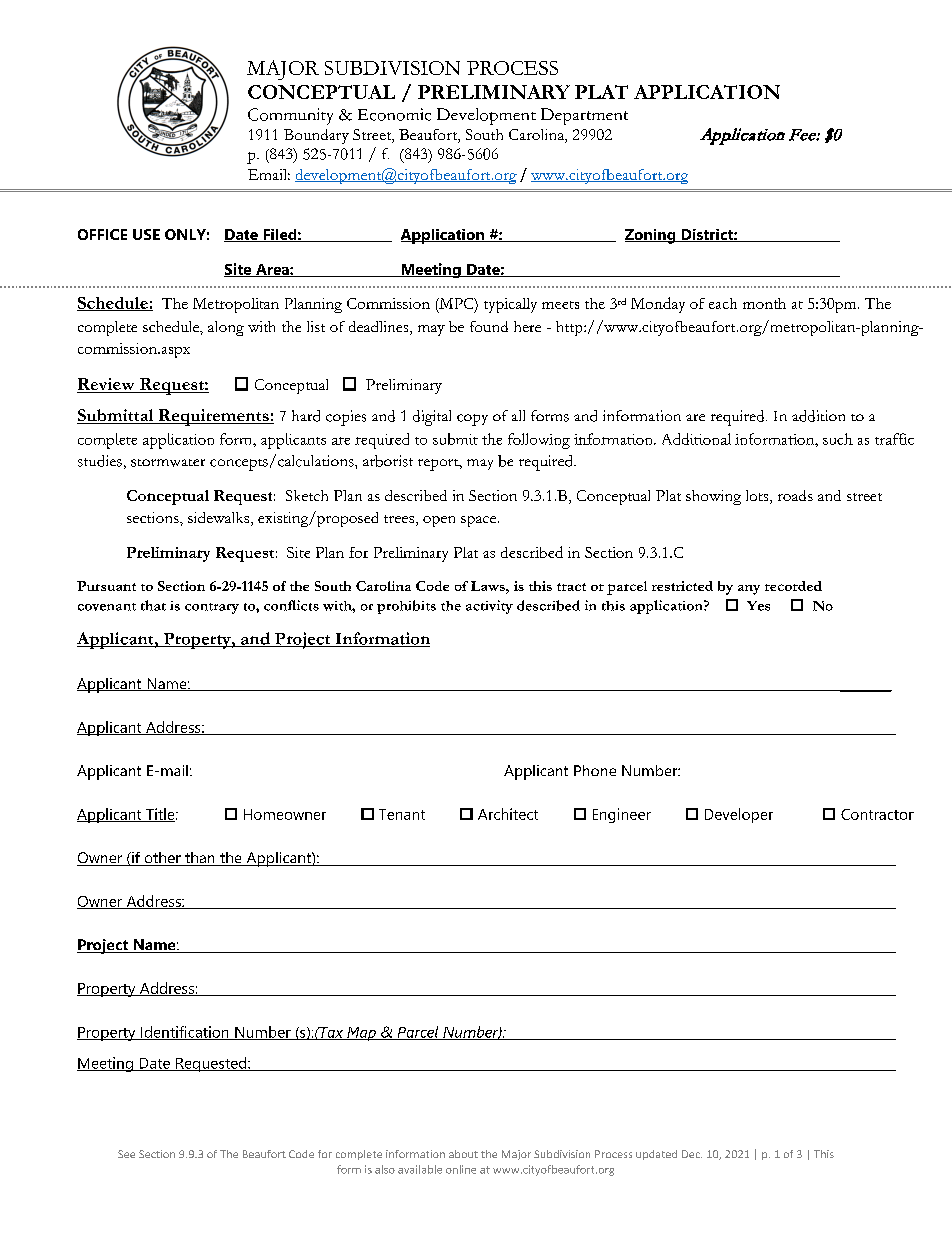  Describe the element at coordinates (290, 116) in the page. I see `Community` at that location.
